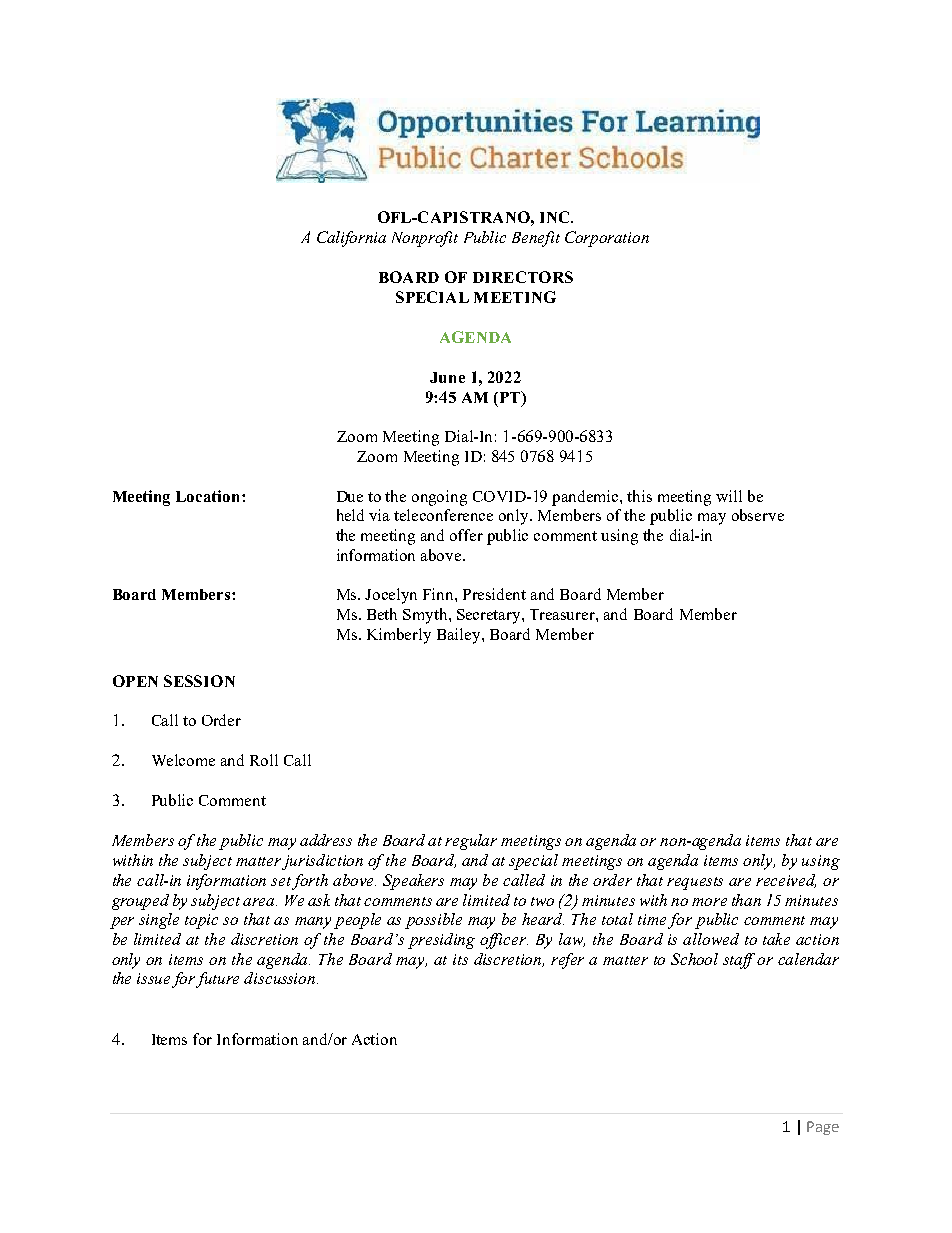 The height and width of the image is (1233, 952). What do you see at coordinates (460, 636) in the image?
I see `Bailey` at bounding box center [460, 636].
